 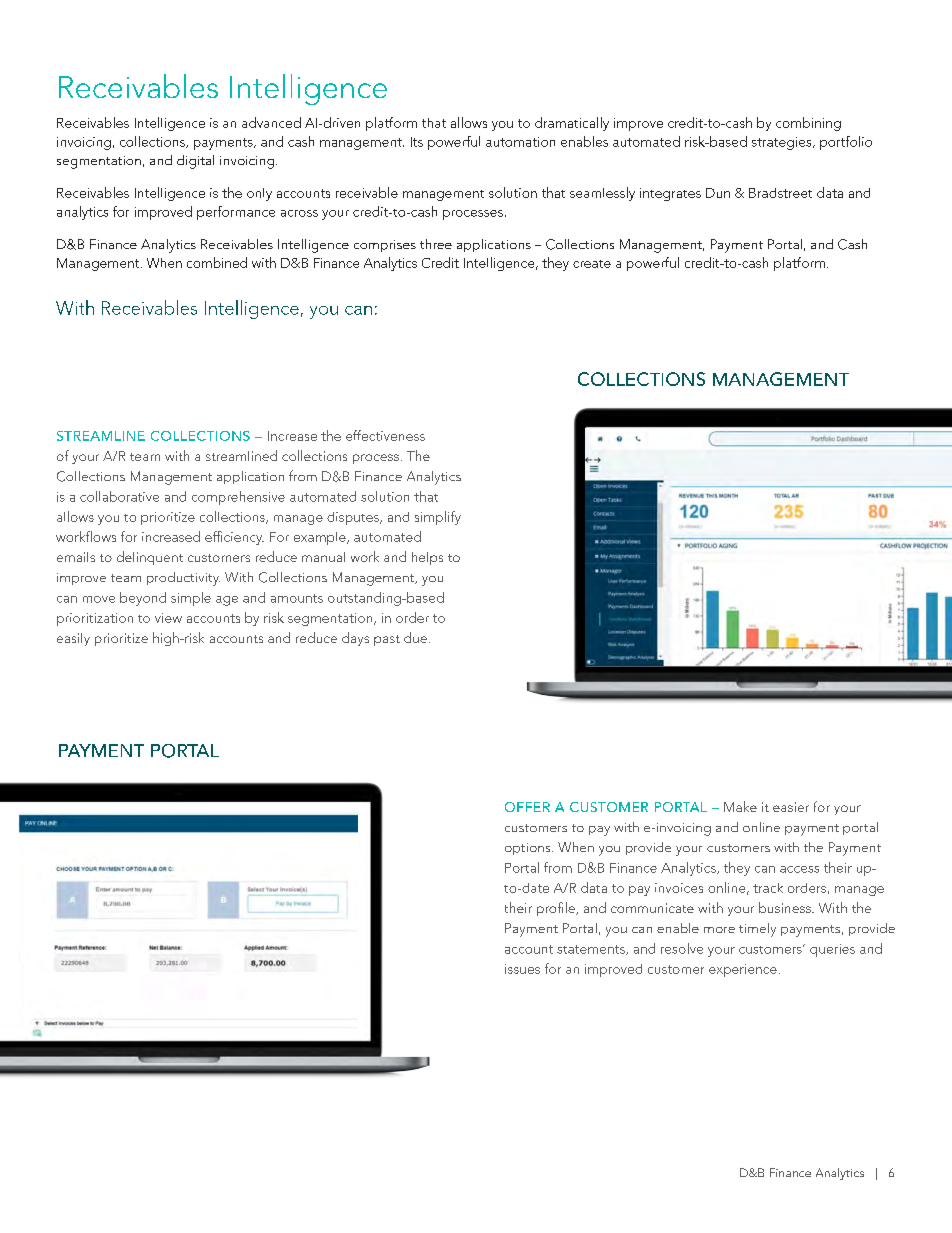 What do you see at coordinates (73, 639) in the document?
I see `easily` at bounding box center [73, 639].
